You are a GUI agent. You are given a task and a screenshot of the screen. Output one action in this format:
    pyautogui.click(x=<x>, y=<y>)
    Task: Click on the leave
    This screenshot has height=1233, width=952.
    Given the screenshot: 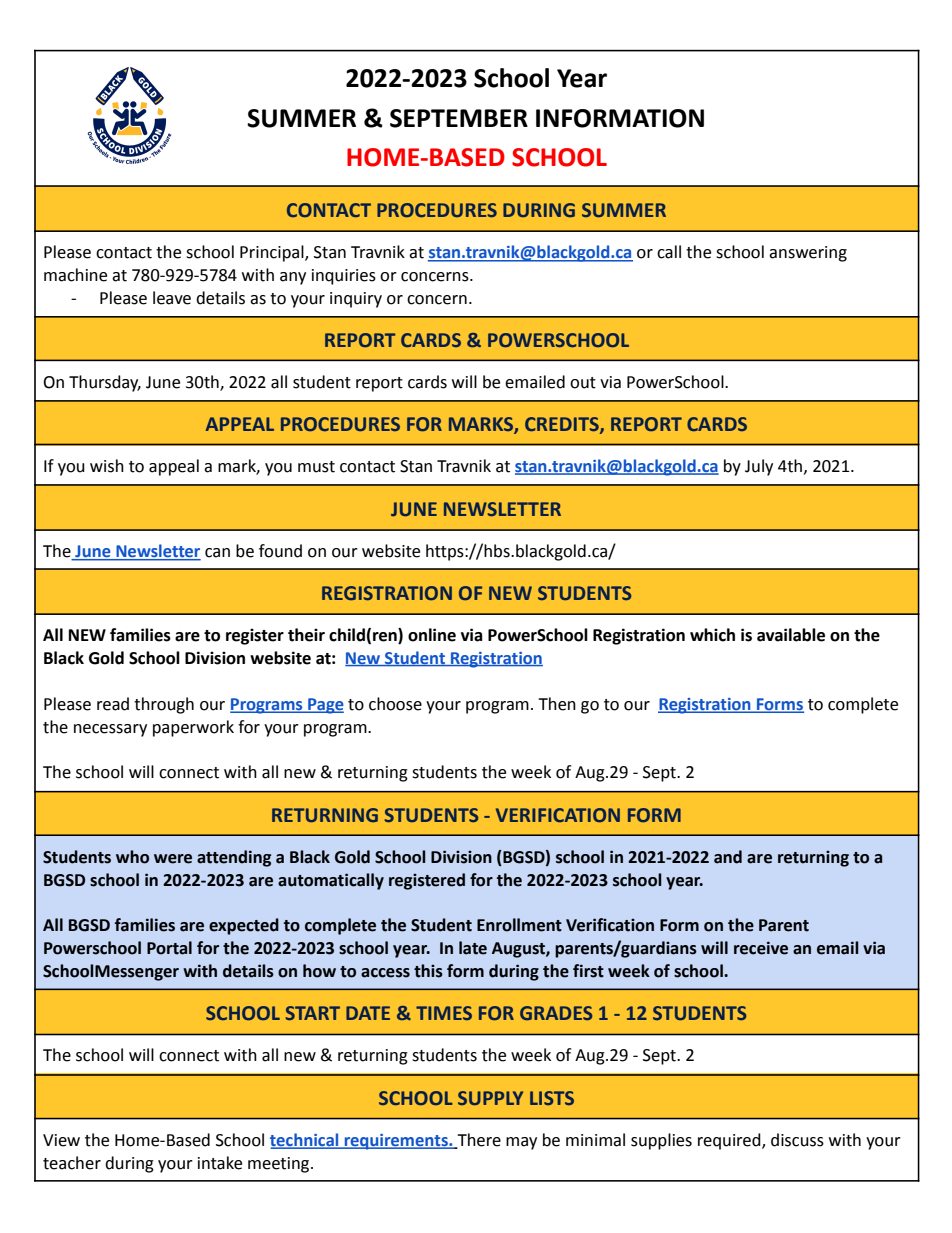 What is the action you would take?
    pyautogui.click(x=172, y=298)
